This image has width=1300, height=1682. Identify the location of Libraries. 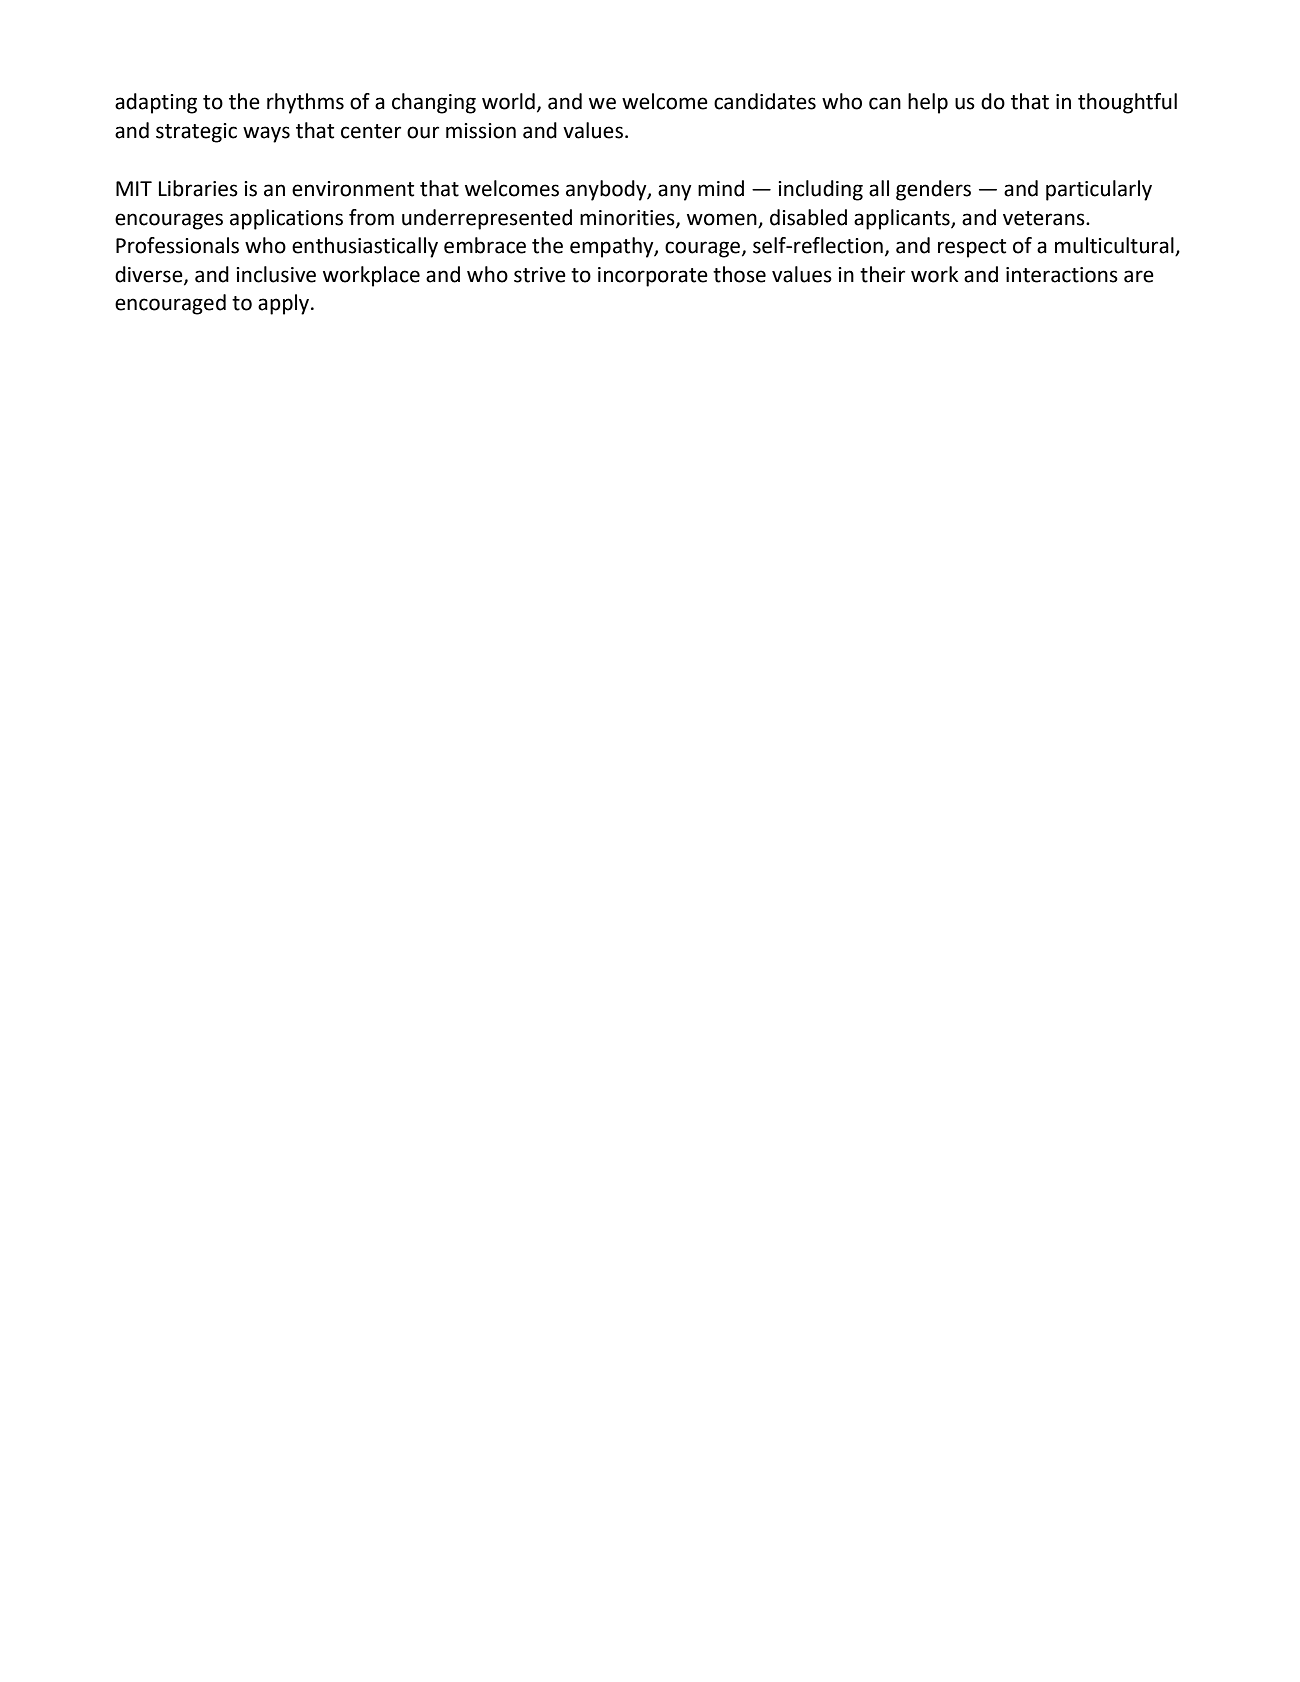
(198, 188).
